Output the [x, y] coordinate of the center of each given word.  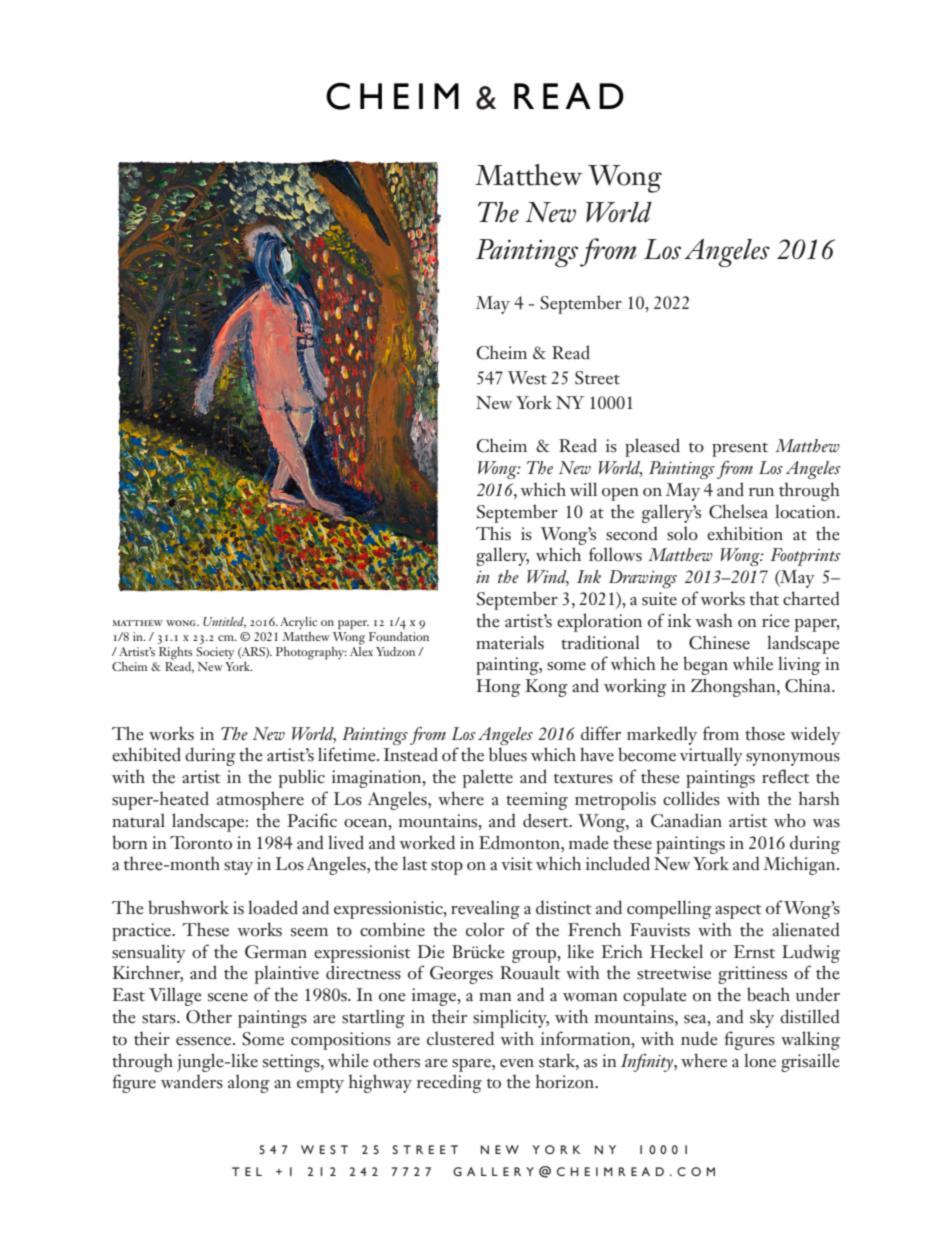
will [583, 489]
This [493, 533]
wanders [192, 1081]
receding [449, 1083]
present [740, 450]
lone [760, 1060]
